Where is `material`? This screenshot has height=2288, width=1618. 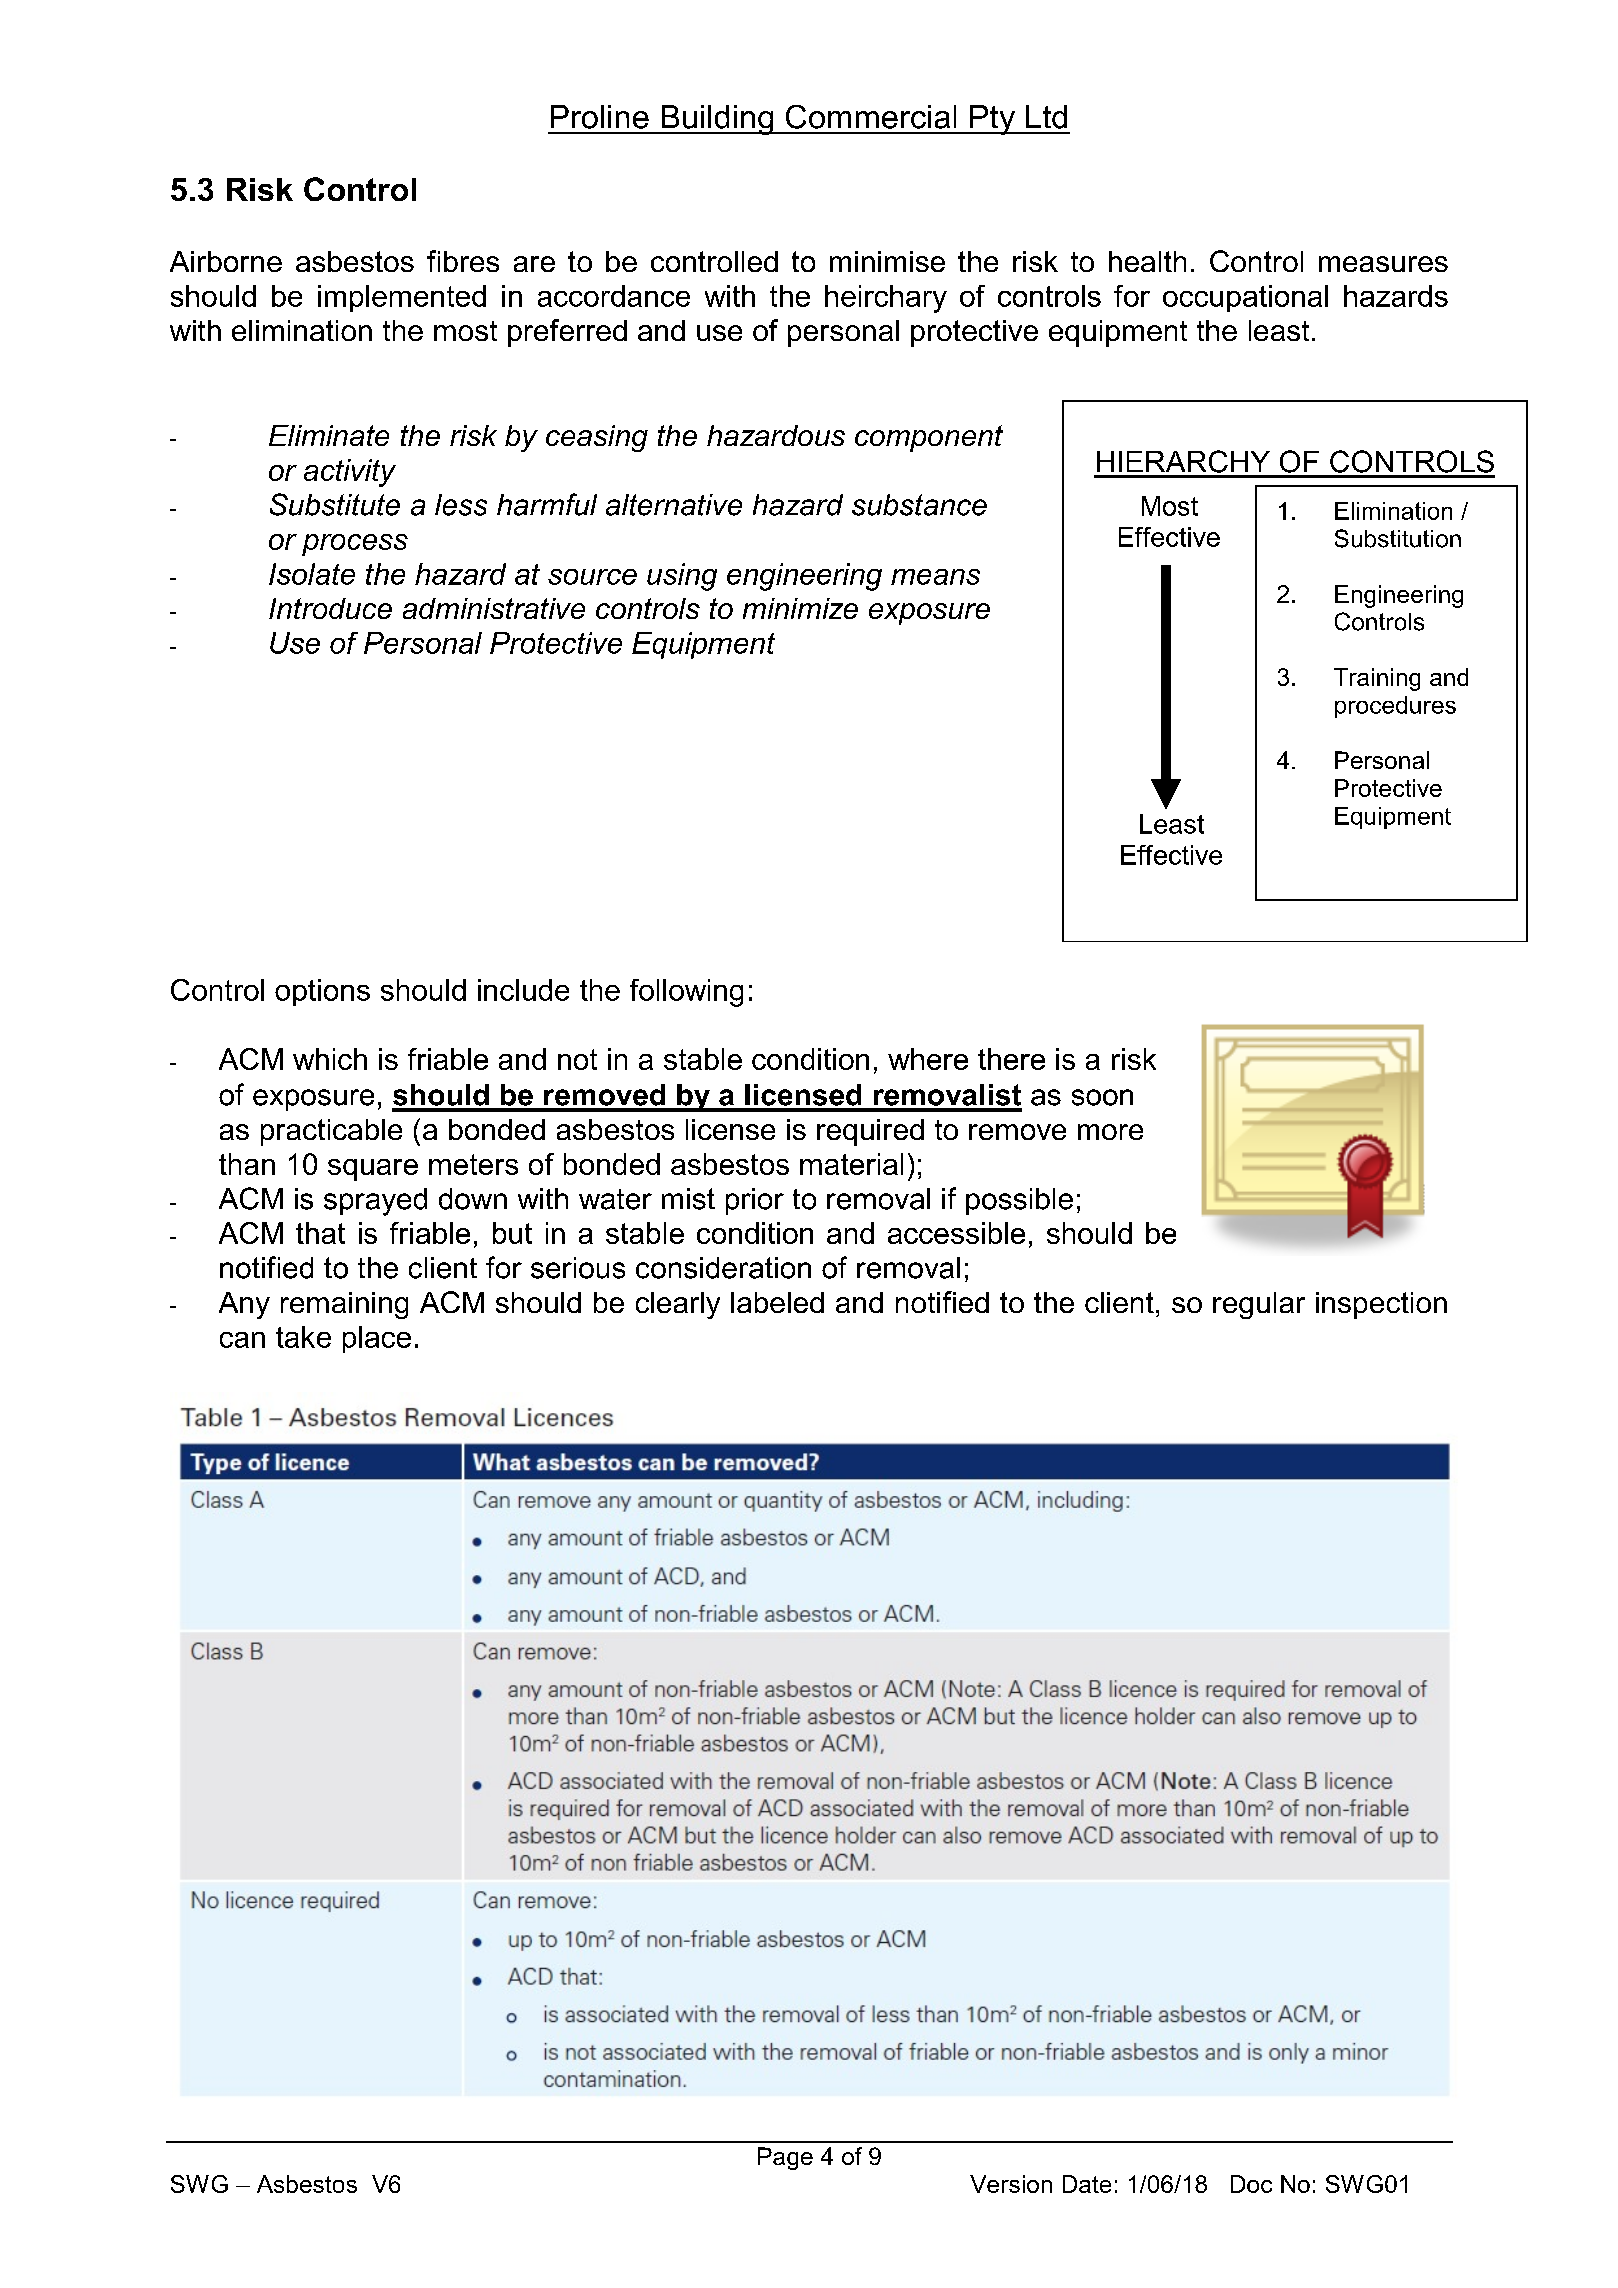
material is located at coordinates (851, 1164).
